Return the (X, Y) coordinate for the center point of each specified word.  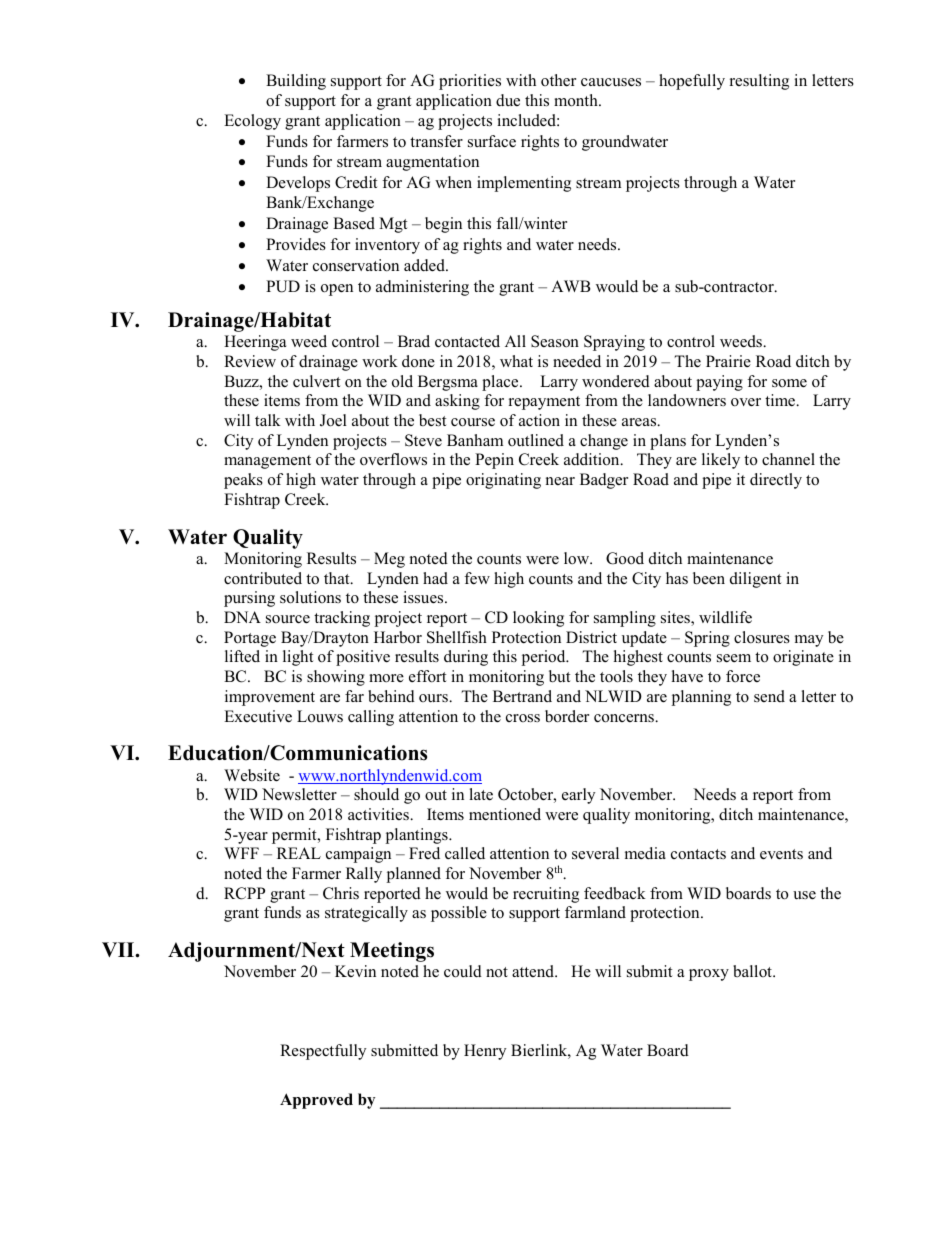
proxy (709, 975)
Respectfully (323, 1052)
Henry (485, 1052)
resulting (759, 82)
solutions (310, 597)
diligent (755, 580)
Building (296, 82)
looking (538, 619)
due (508, 100)
